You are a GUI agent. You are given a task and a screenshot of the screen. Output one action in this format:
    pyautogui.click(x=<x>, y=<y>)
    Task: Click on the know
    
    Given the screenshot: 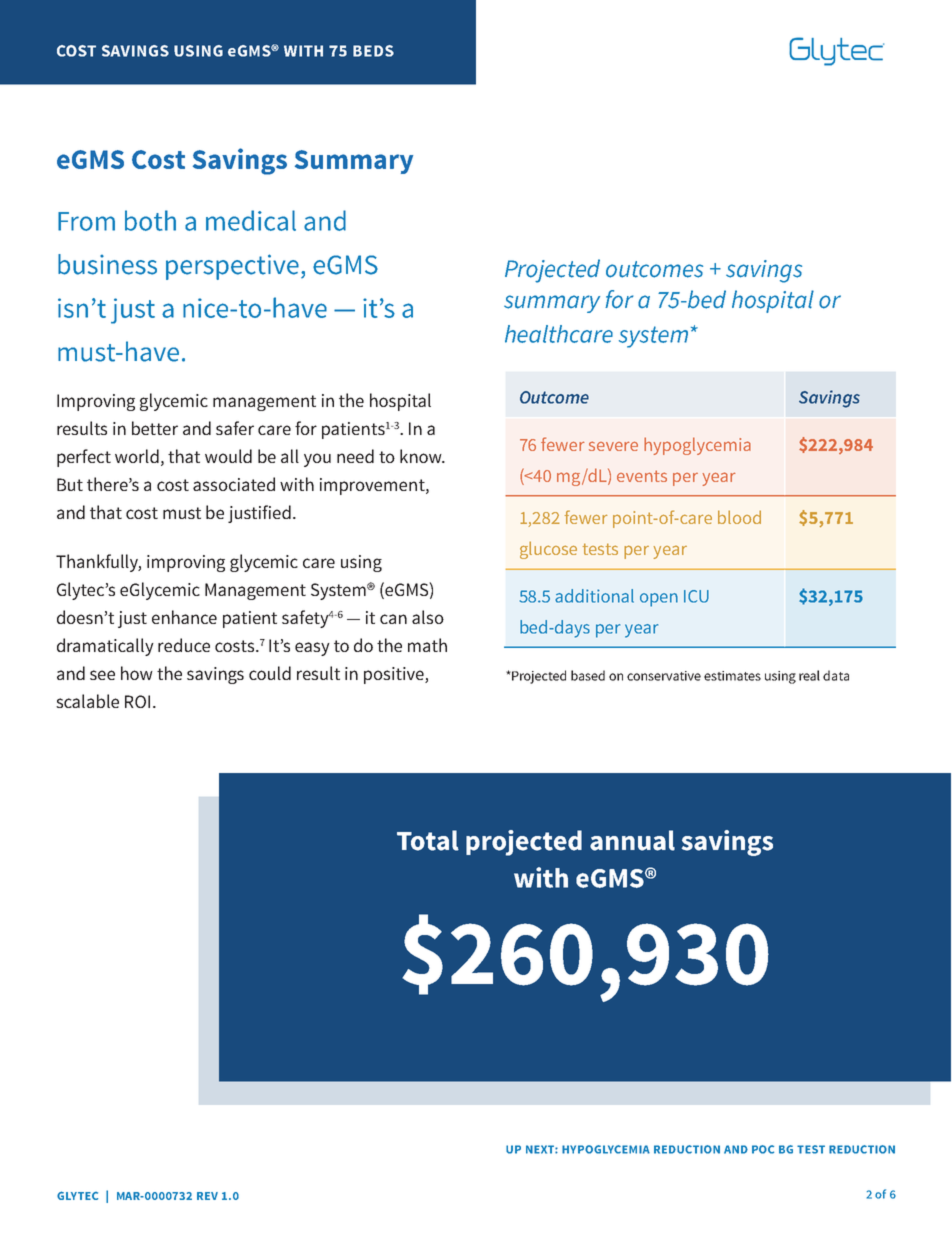 What is the action you would take?
    pyautogui.click(x=422, y=456)
